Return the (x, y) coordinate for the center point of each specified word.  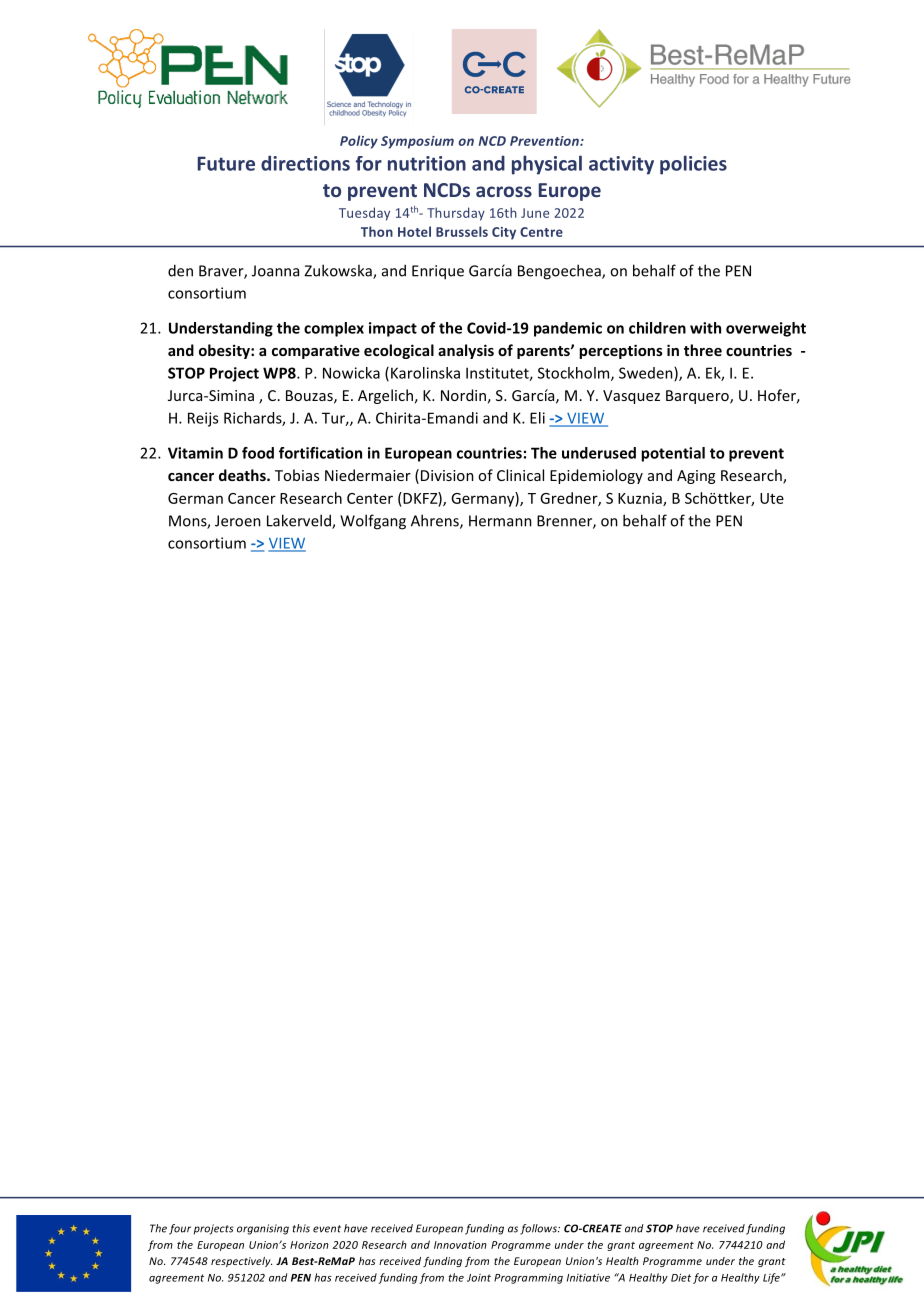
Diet (681, 1277)
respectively (241, 1262)
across (504, 191)
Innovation (460, 1245)
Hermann (500, 521)
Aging (696, 477)
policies (693, 165)
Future (226, 163)
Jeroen (238, 521)
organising (263, 1229)
